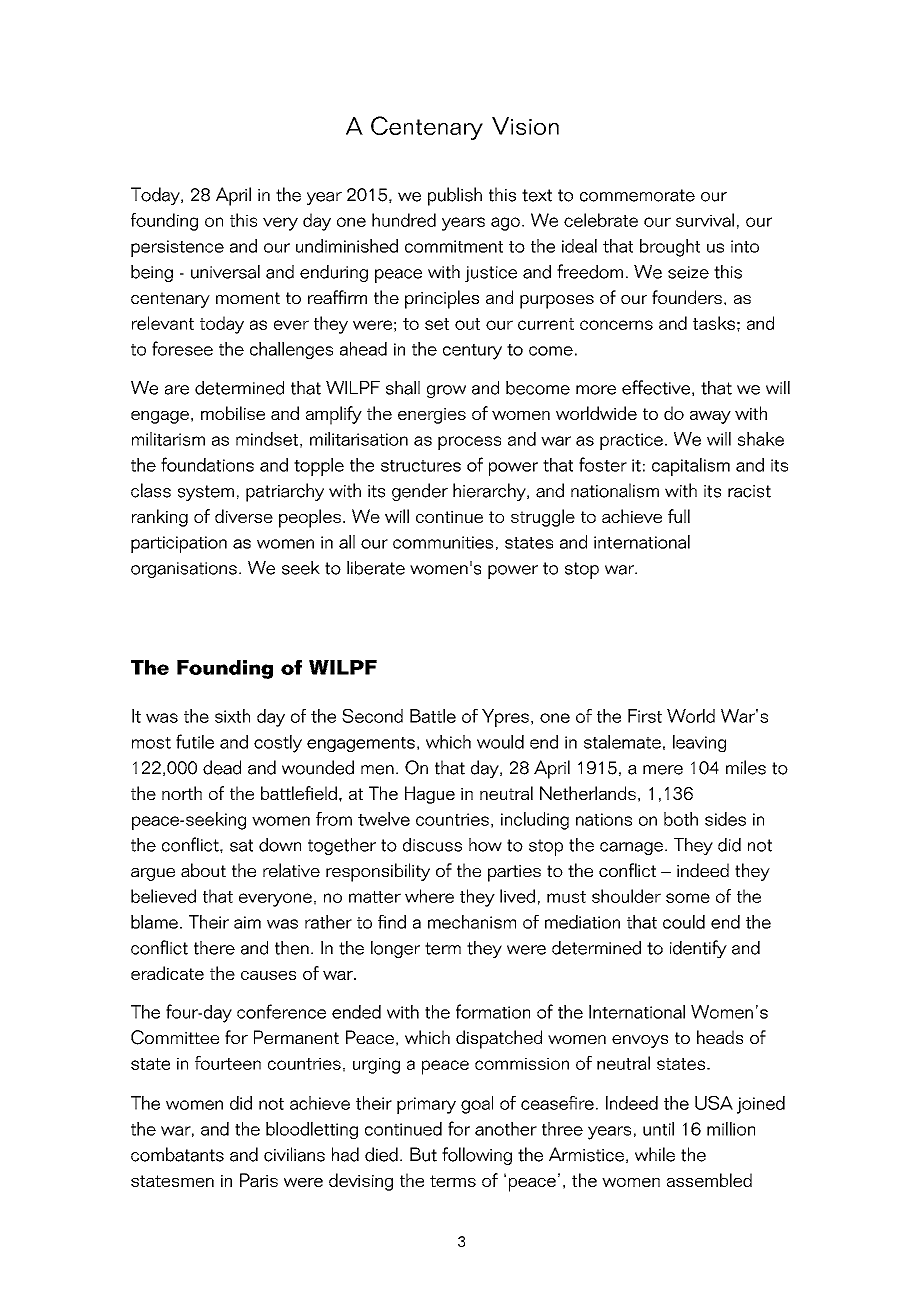  What do you see at coordinates (177, 1154) in the document?
I see `combatants` at bounding box center [177, 1154].
